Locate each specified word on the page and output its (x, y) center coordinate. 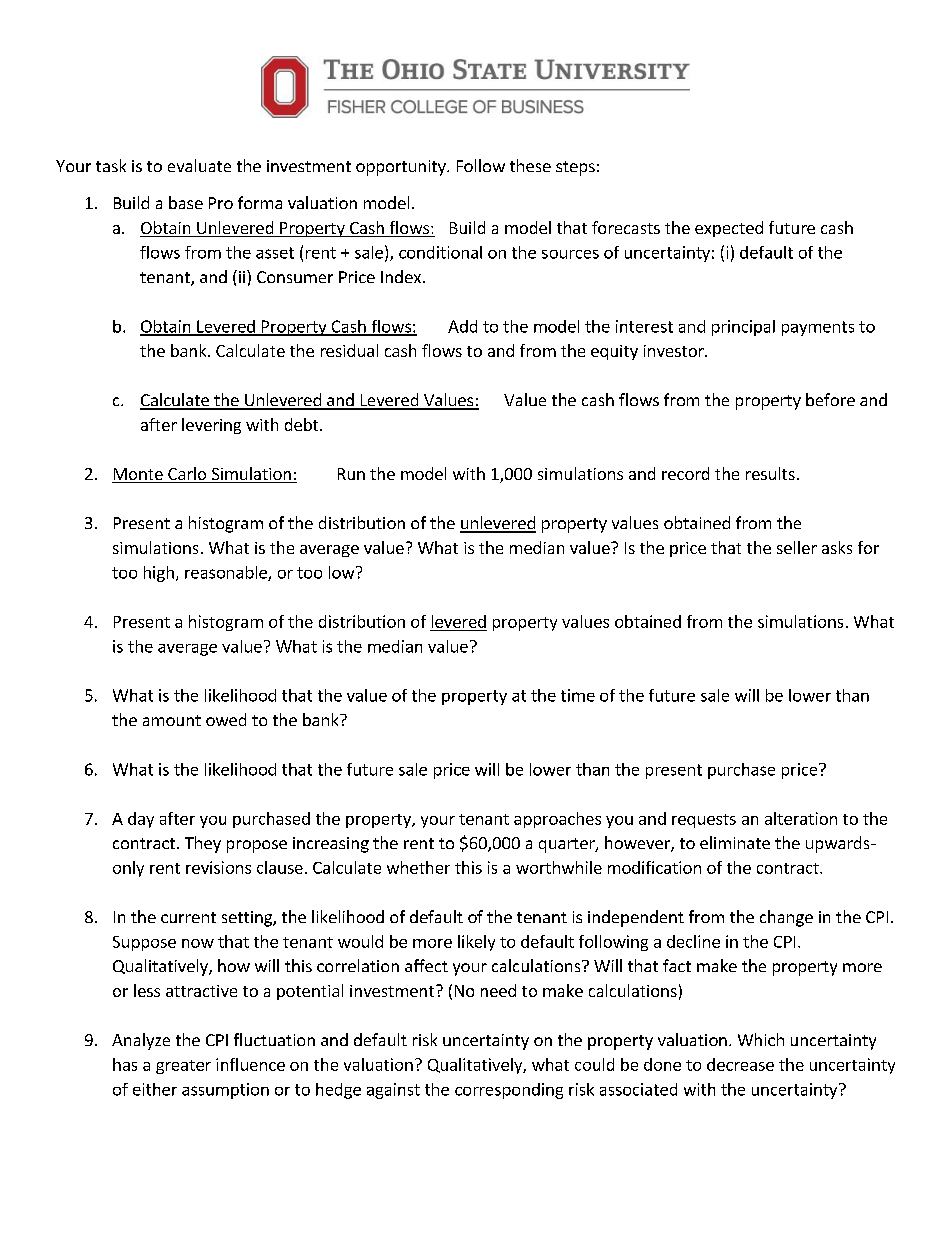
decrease (740, 1064)
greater (183, 1067)
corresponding (509, 1091)
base (186, 202)
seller (797, 547)
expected (729, 229)
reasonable (227, 573)
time (578, 695)
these (530, 165)
